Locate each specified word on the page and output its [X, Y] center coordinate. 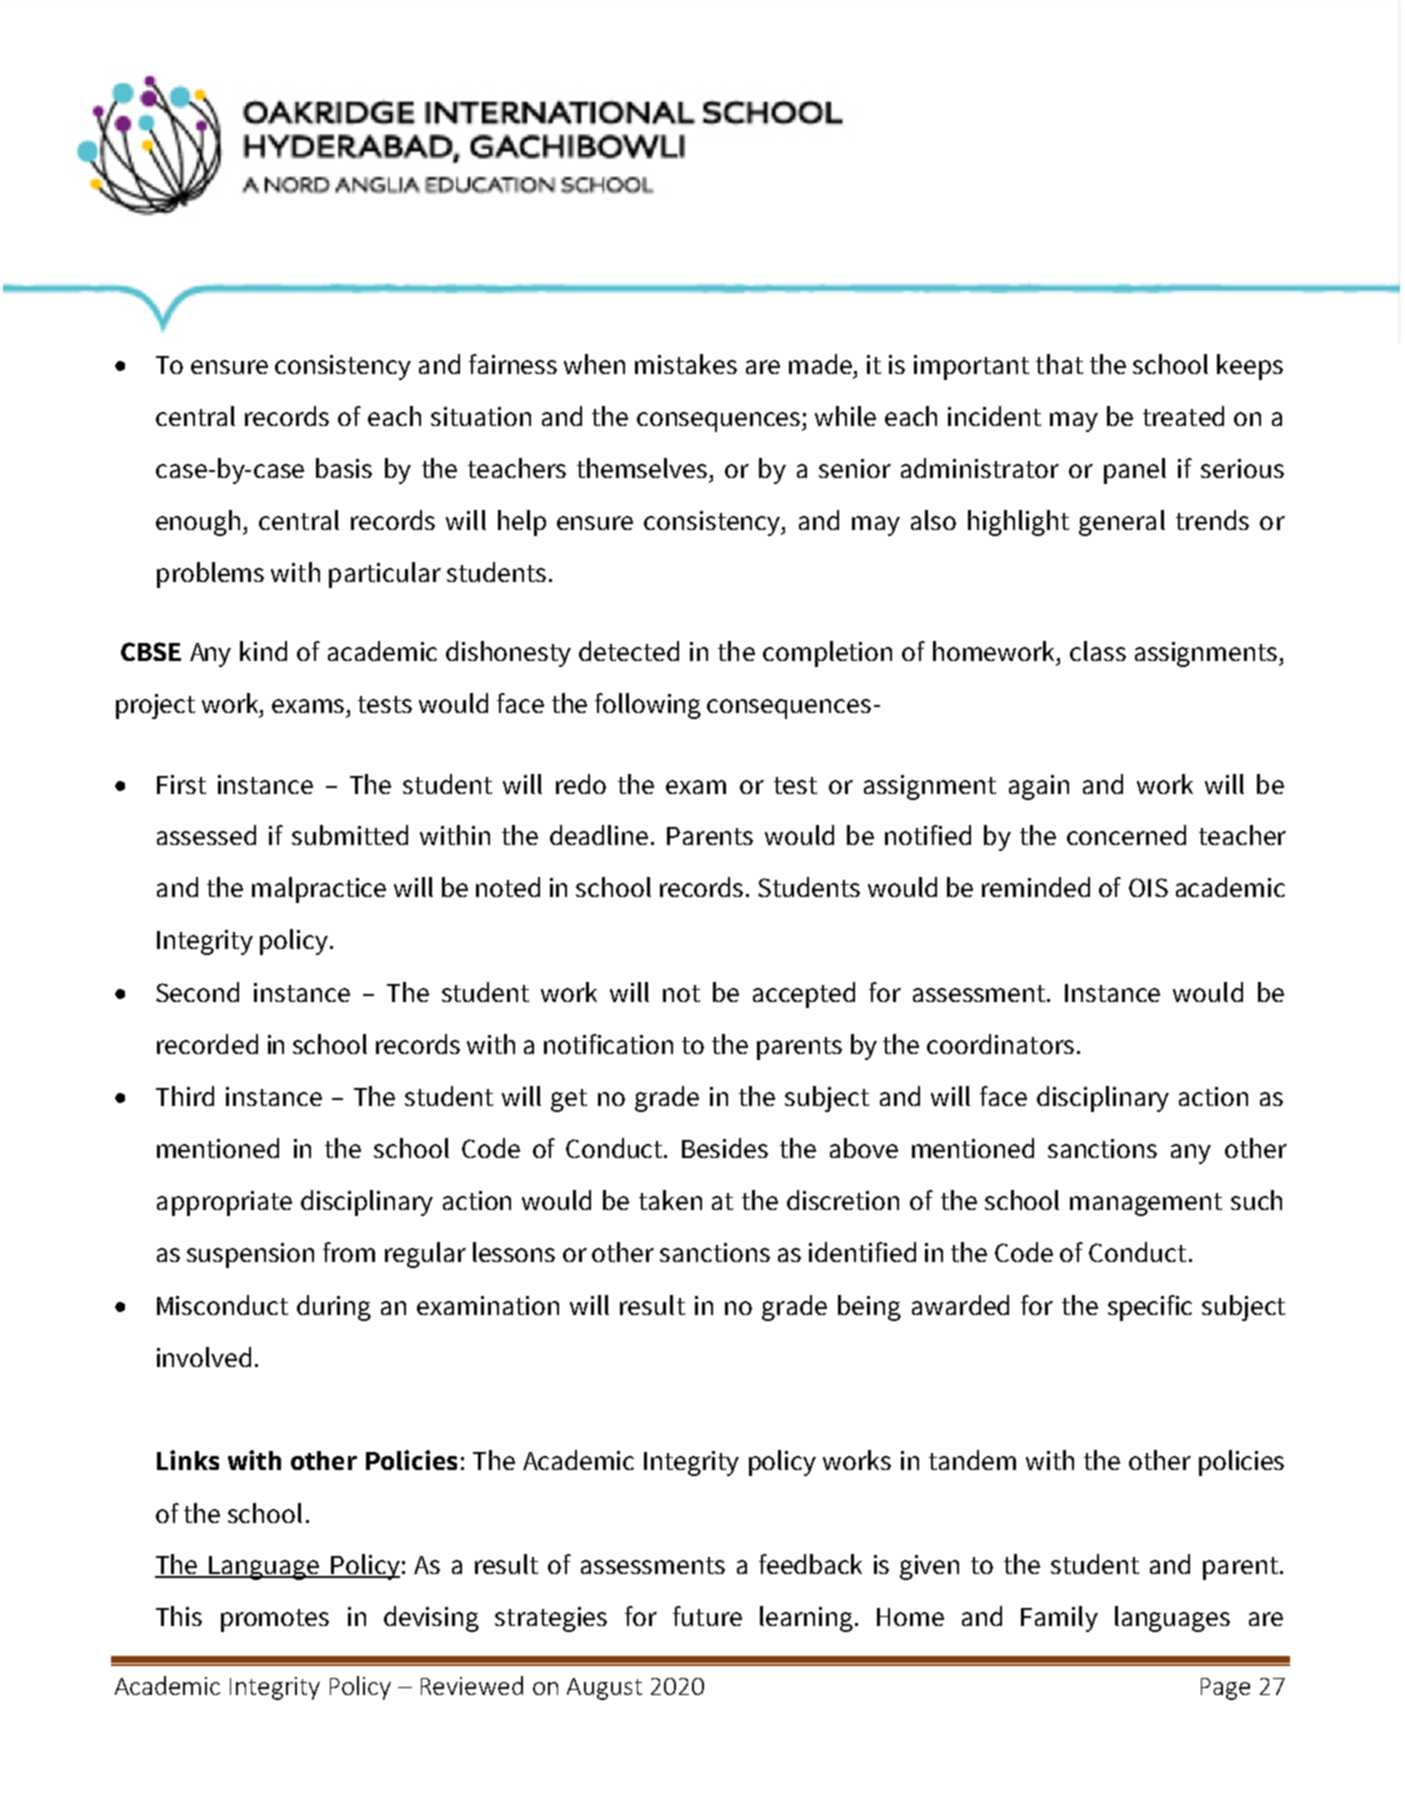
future [707, 1616]
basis [344, 468]
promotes [275, 1620]
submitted [350, 835]
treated [1183, 416]
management [1146, 1204]
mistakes [686, 364]
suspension [250, 1255]
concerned [1126, 835]
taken [670, 1200]
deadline [599, 835]
